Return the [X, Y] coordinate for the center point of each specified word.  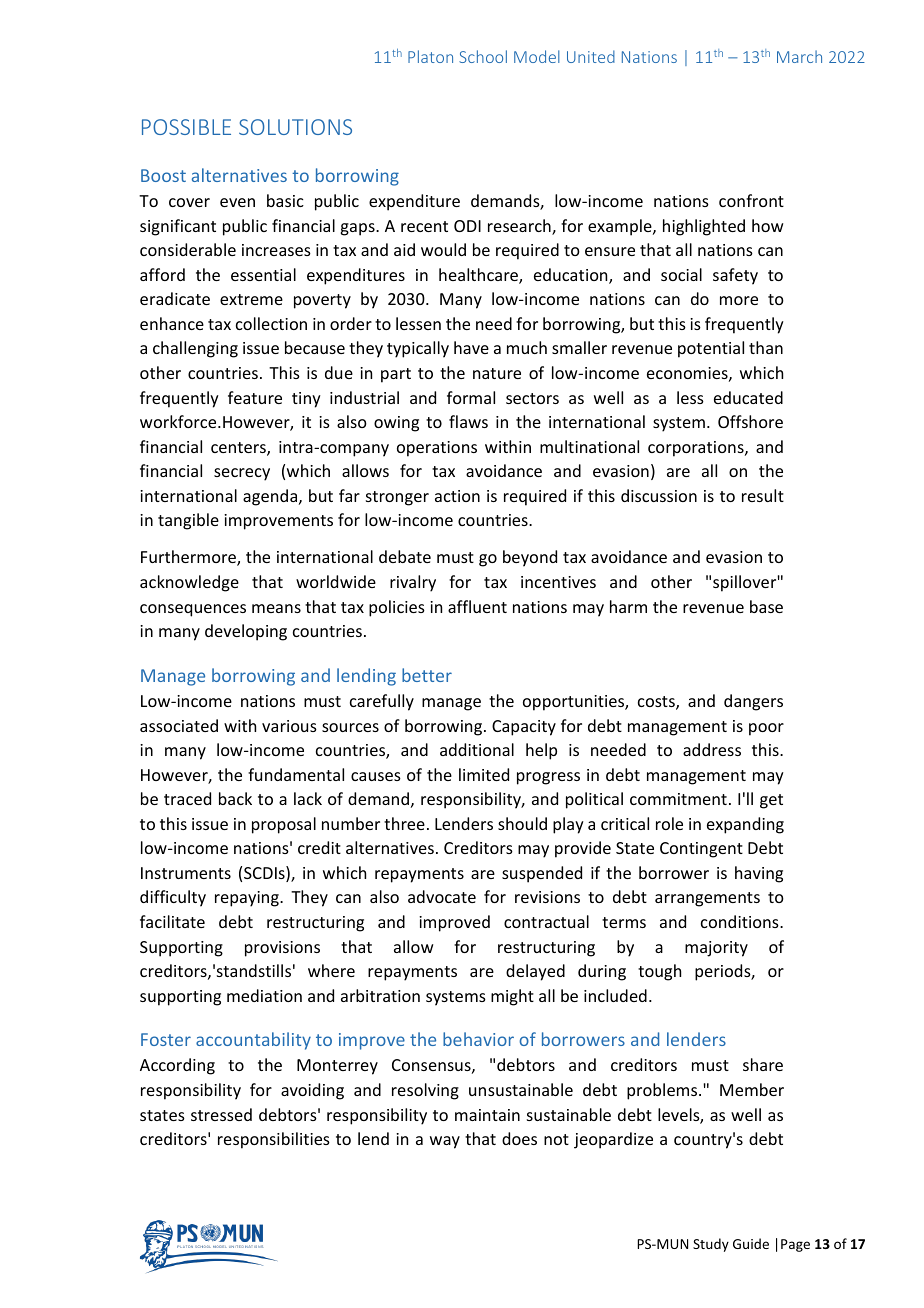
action [457, 496]
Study [711, 1245]
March [799, 56]
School [483, 56]
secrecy [242, 474]
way [445, 1142]
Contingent [701, 850]
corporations [697, 449]
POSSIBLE [186, 127]
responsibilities [274, 1140]
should [522, 823]
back [235, 798]
